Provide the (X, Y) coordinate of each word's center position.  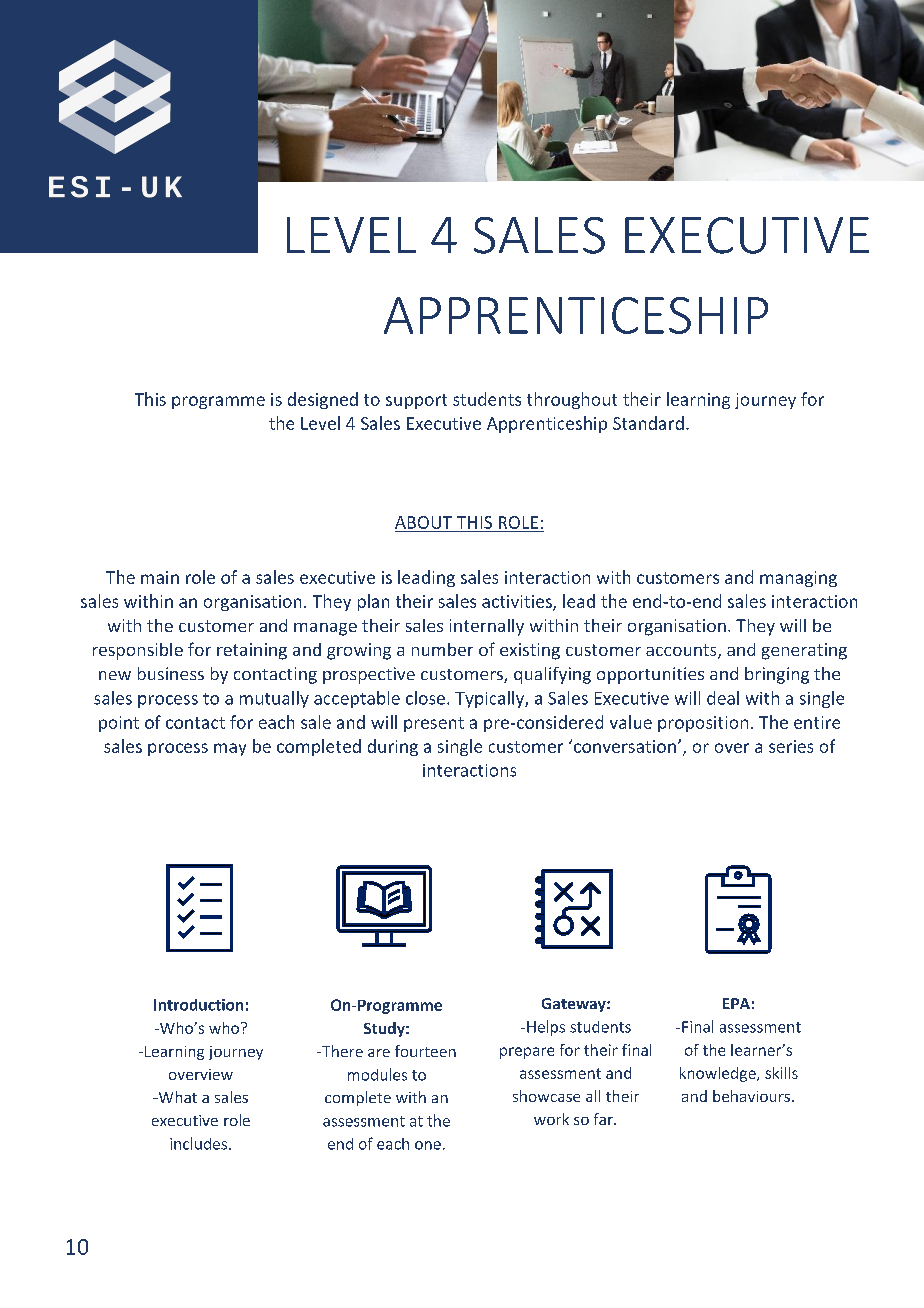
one (428, 1145)
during (393, 747)
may (230, 749)
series (791, 746)
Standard (648, 423)
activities (518, 602)
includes (198, 1143)
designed (323, 400)
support (416, 401)
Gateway (575, 1005)
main (160, 577)
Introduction (198, 1005)
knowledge (719, 1074)
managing (798, 579)
